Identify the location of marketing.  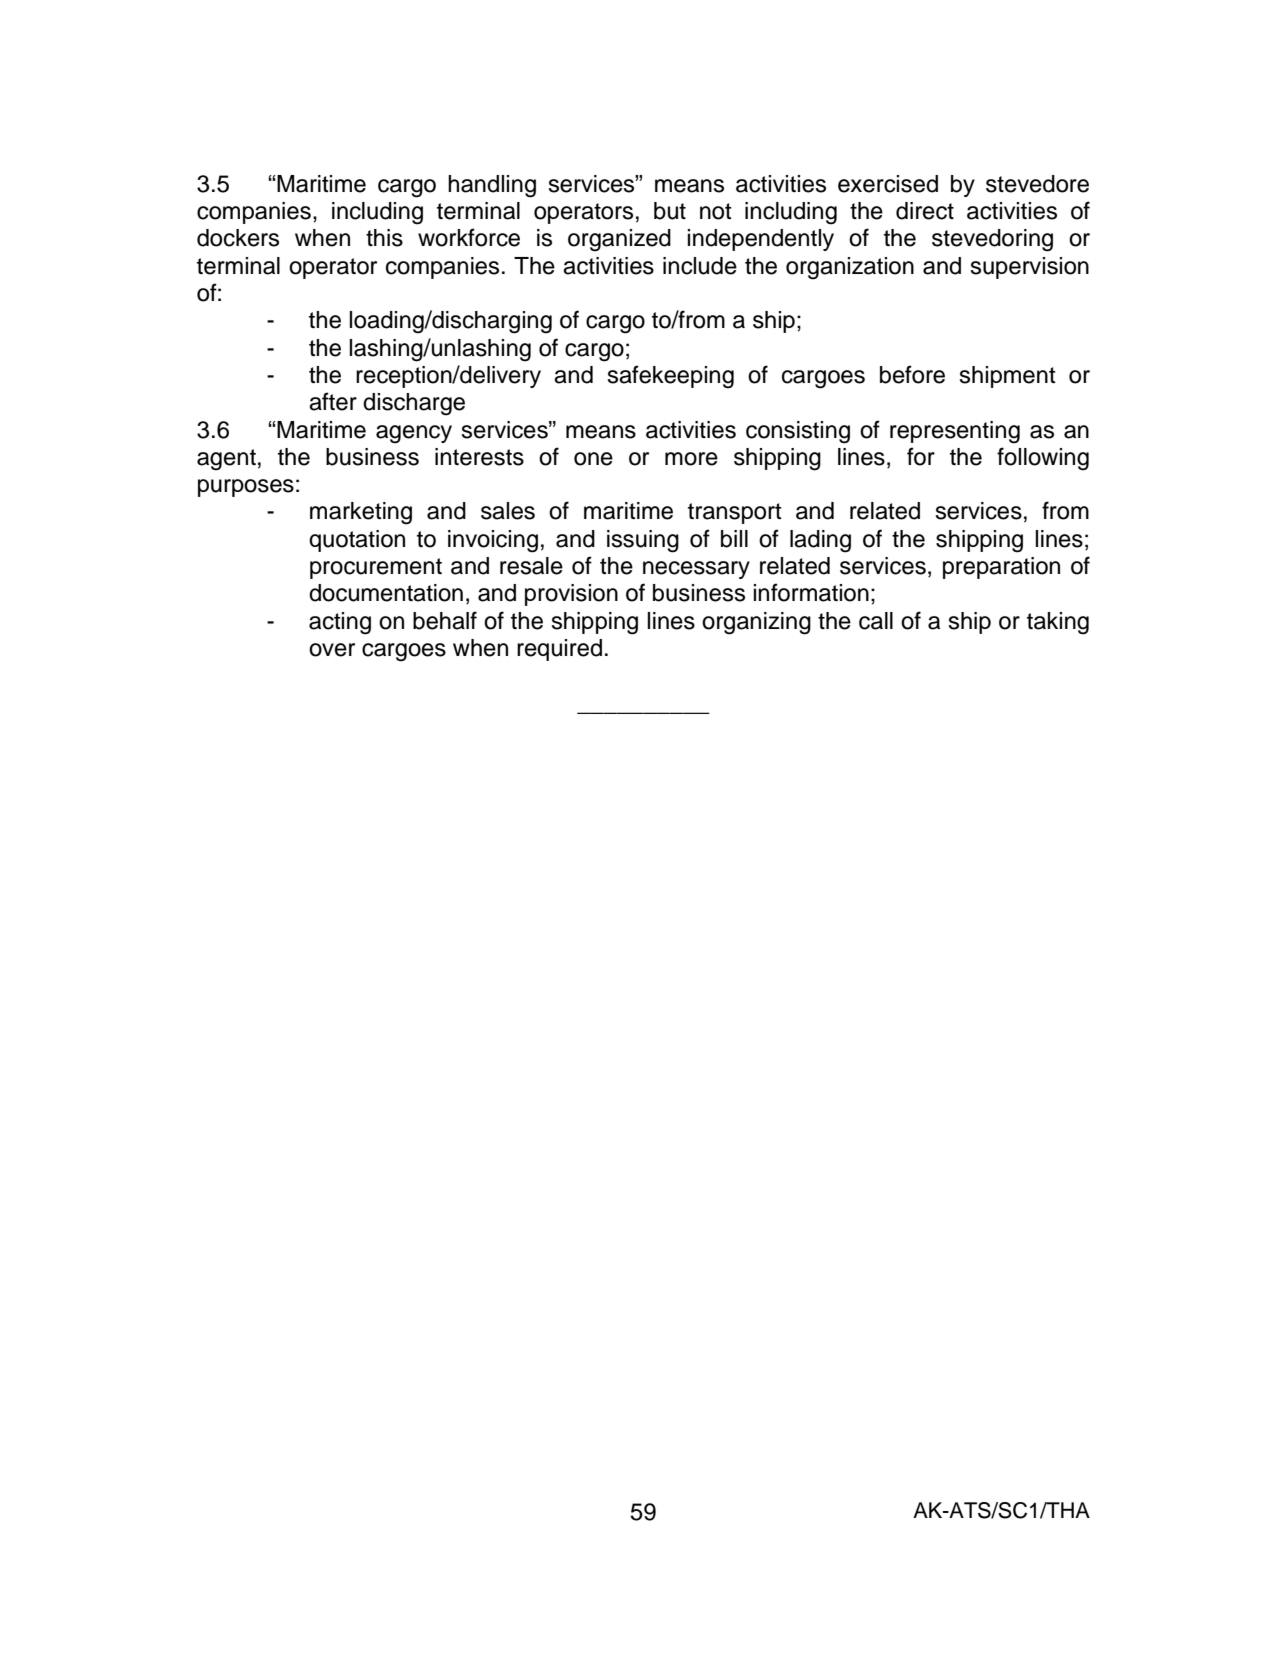
(361, 513).
